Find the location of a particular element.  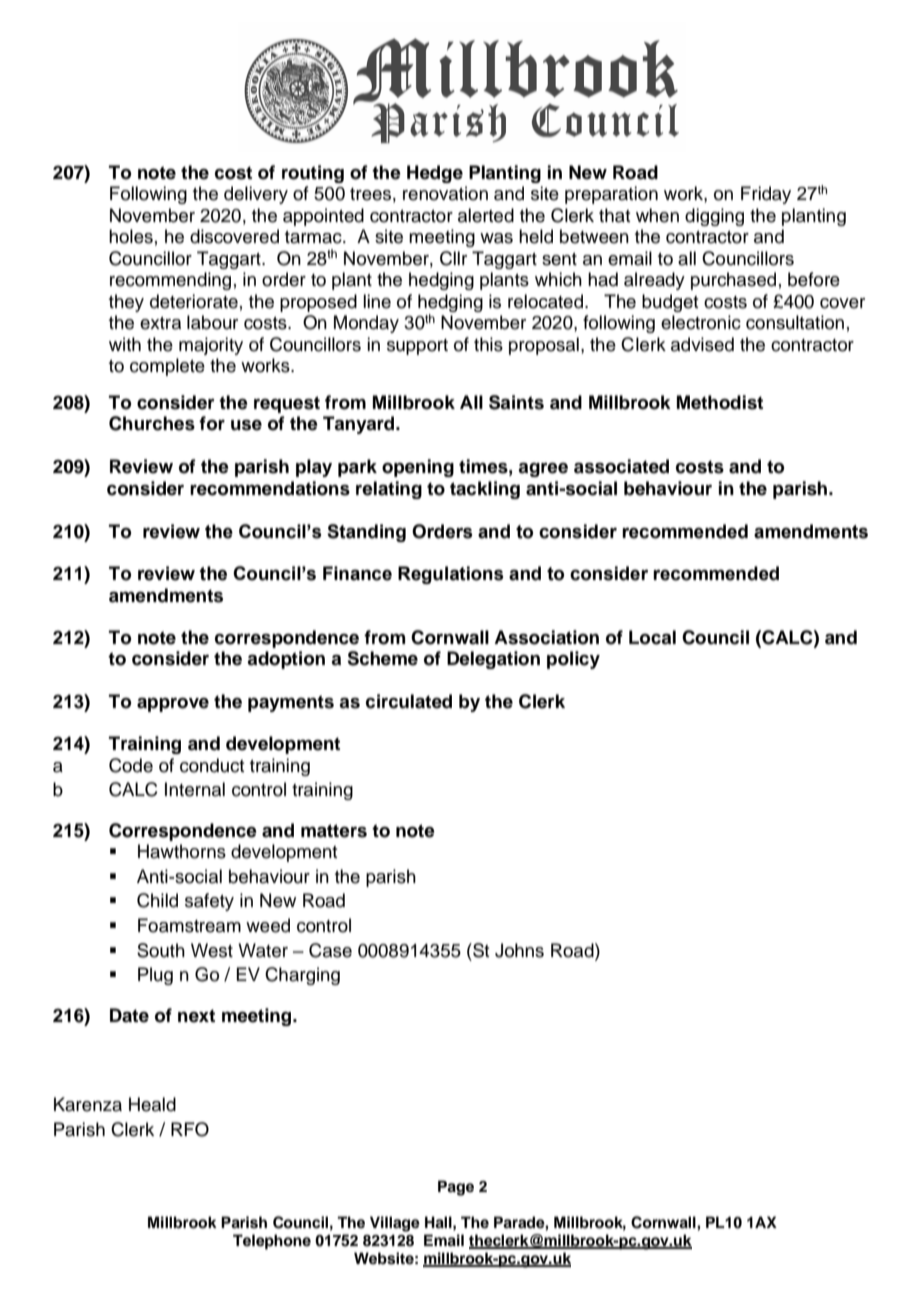

digging is located at coordinates (714, 217).
